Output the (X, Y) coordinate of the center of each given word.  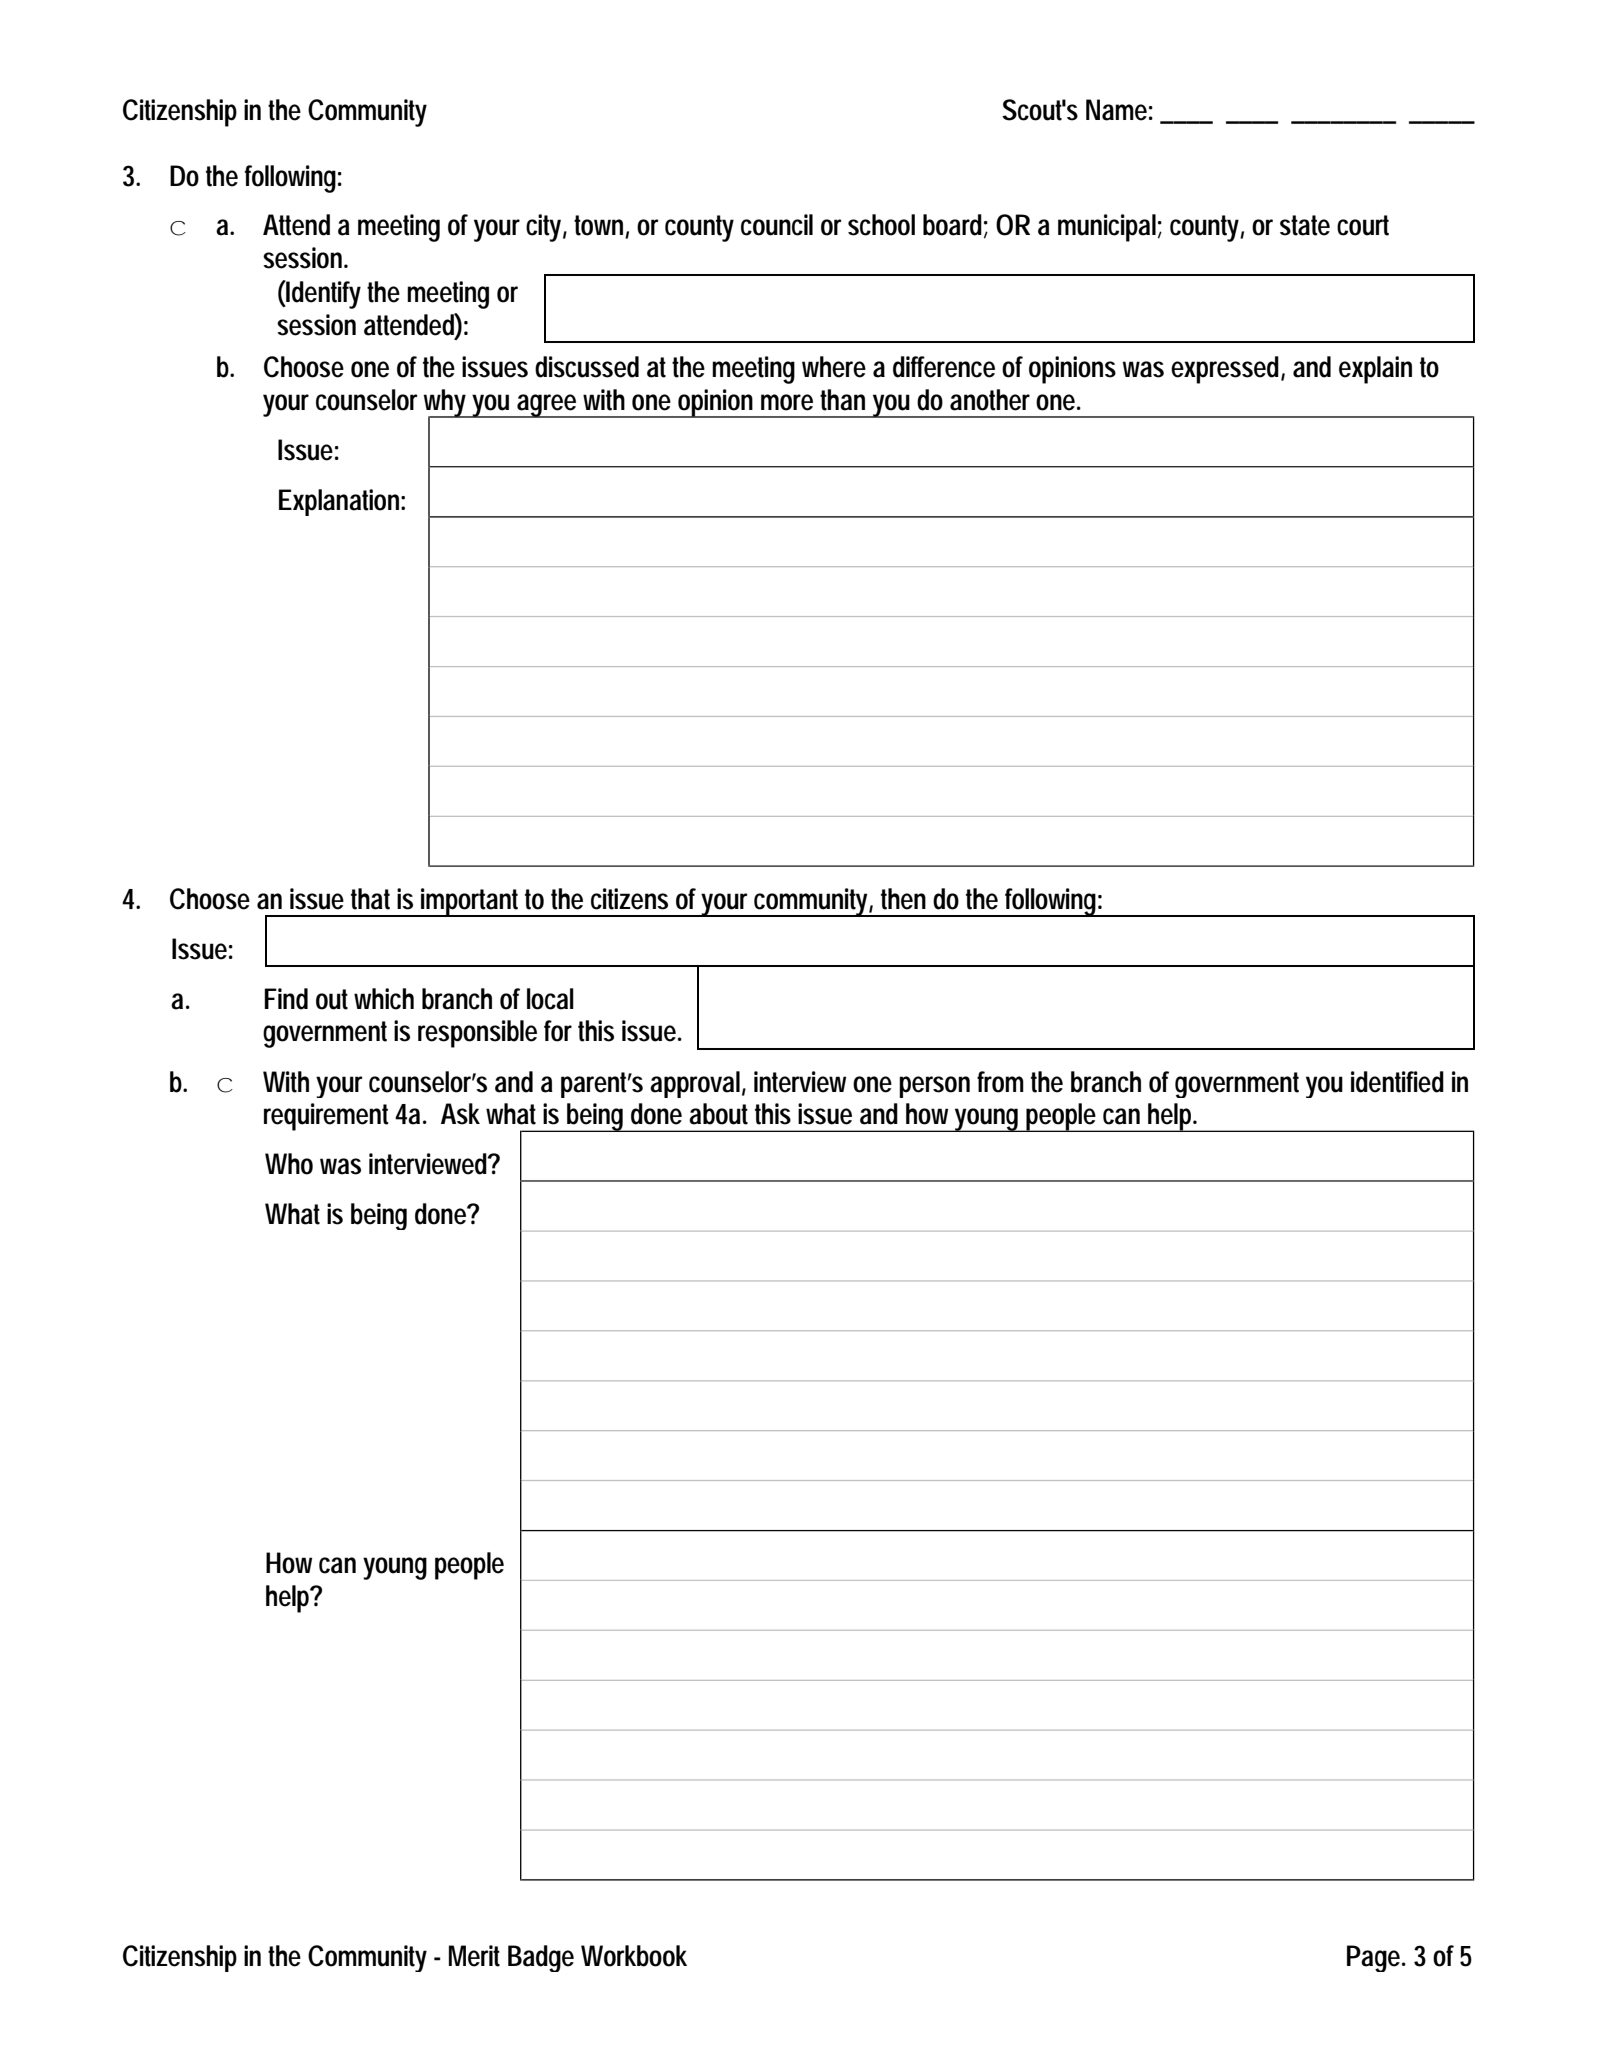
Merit (474, 1956)
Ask (460, 1114)
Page (1376, 1958)
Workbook (634, 1956)
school (881, 225)
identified (1397, 1082)
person (934, 1087)
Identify (323, 294)
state (1305, 225)
